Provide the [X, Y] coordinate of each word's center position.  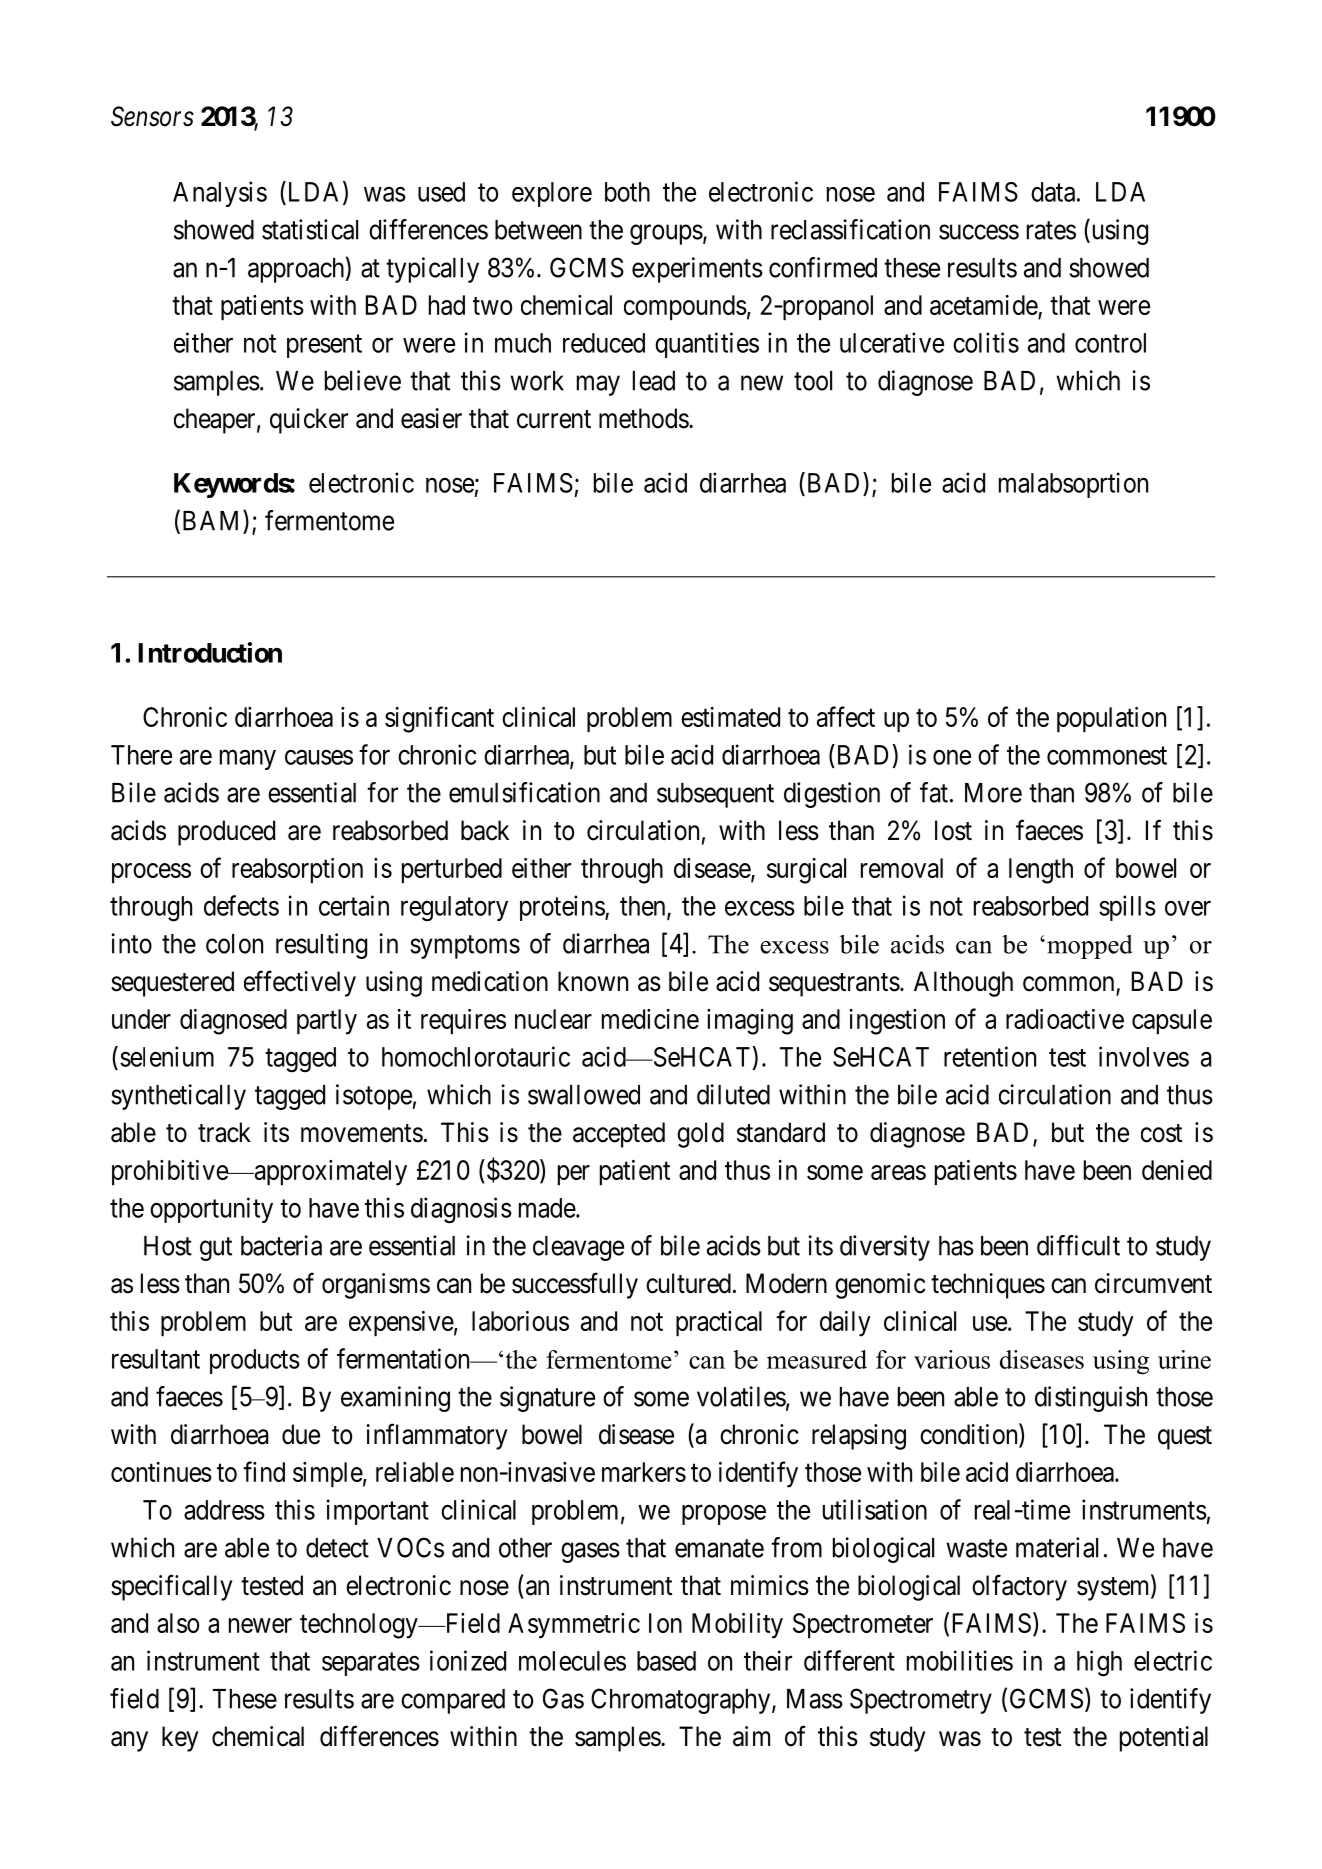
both [627, 192]
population [1111, 719]
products [255, 1361]
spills [1127, 908]
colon [234, 944]
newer [260, 1625]
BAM [211, 521]
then [644, 907]
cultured [688, 1283]
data [1053, 192]
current [554, 419]
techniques [988, 1286]
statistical [310, 229]
